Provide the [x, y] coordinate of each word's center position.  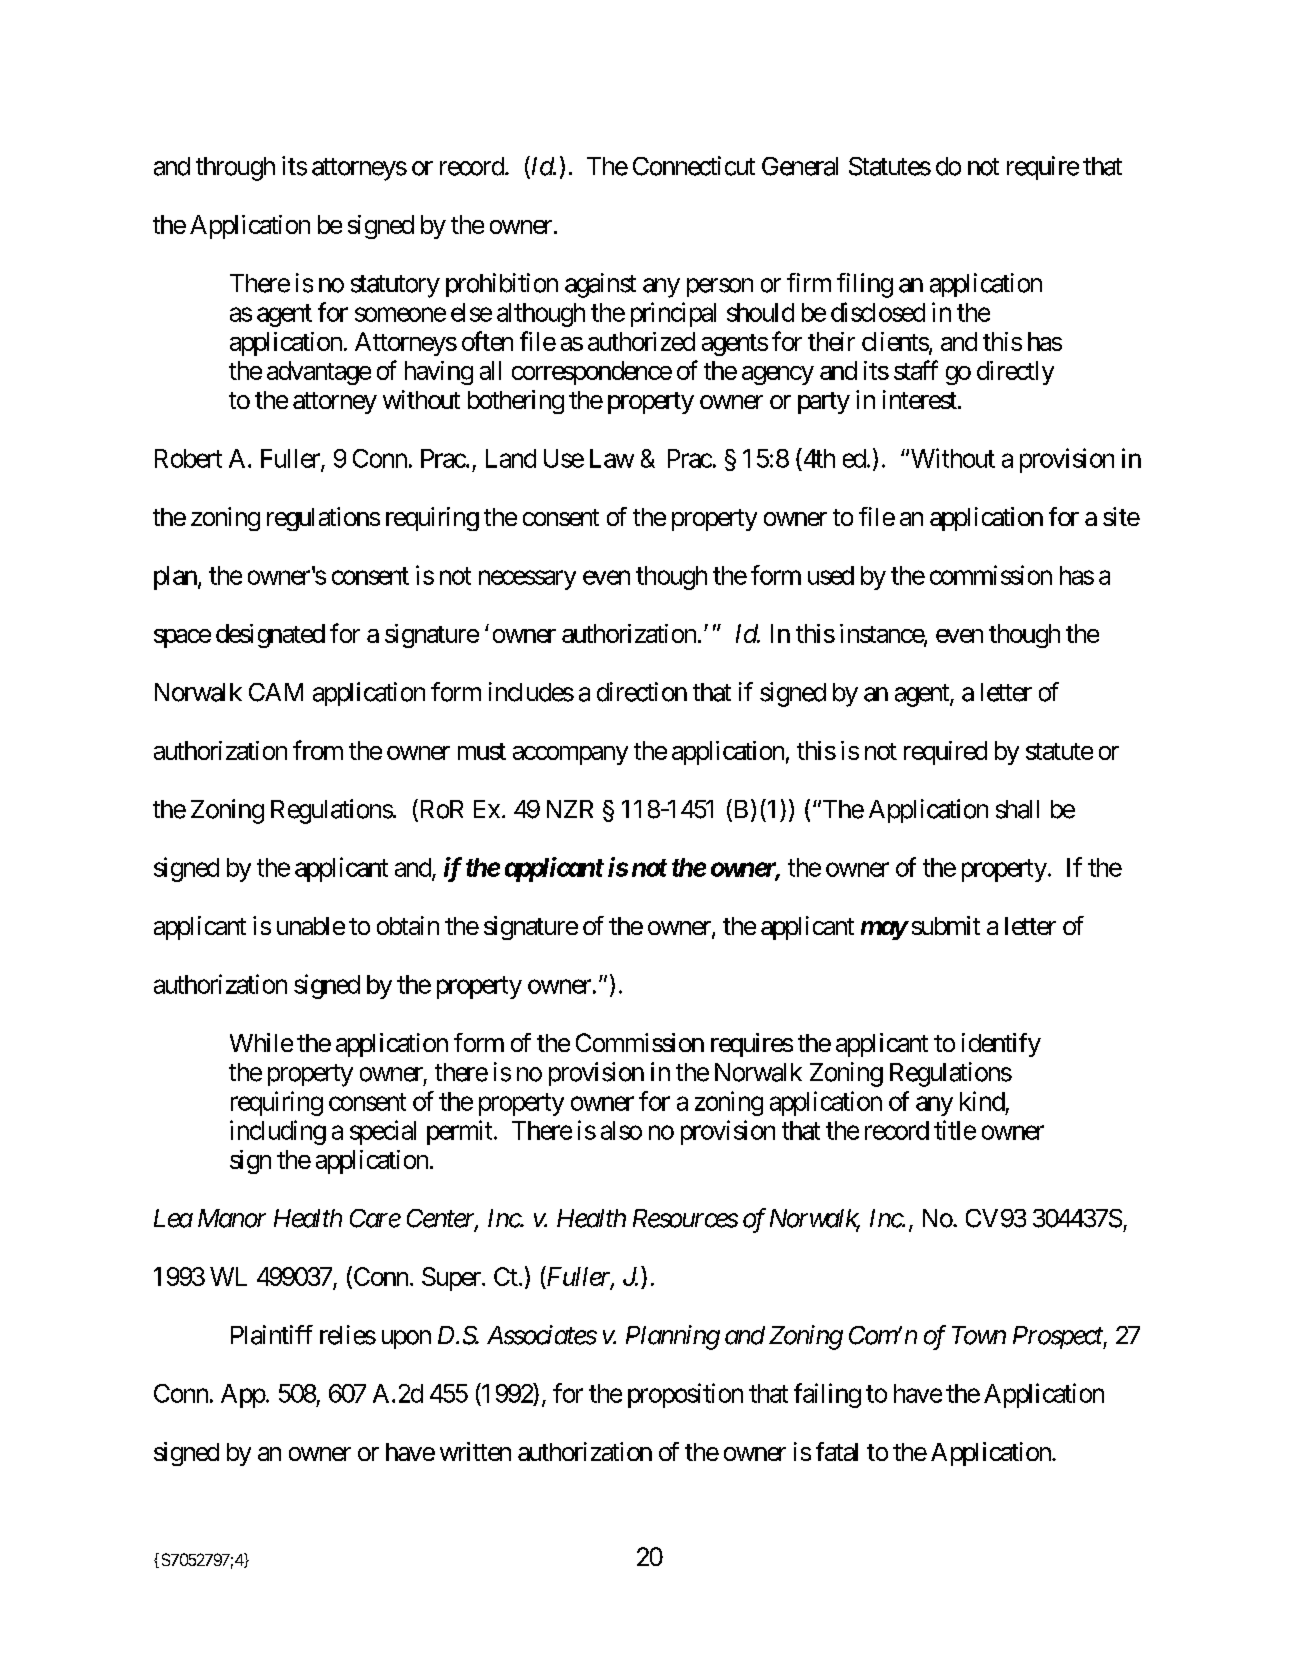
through [235, 169]
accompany [570, 755]
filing [865, 285]
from [318, 750]
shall [1017, 809]
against [600, 285]
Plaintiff [272, 1335]
